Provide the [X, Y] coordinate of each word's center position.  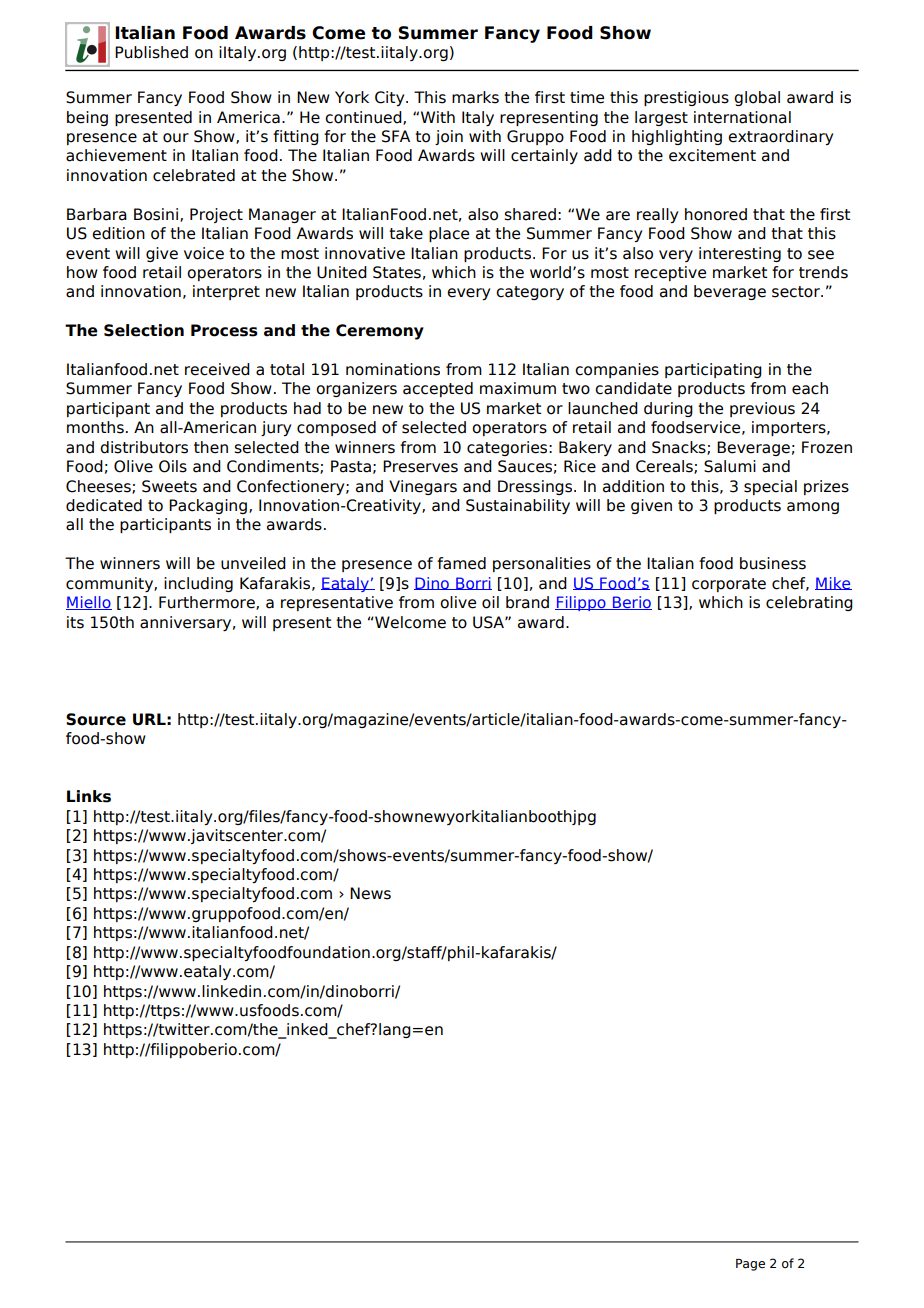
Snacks [680, 448]
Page [750, 1265]
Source [96, 719]
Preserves [420, 466]
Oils [173, 466]
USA [489, 622]
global [757, 98]
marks [475, 97]
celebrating [809, 603]
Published [151, 52]
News [370, 893]
